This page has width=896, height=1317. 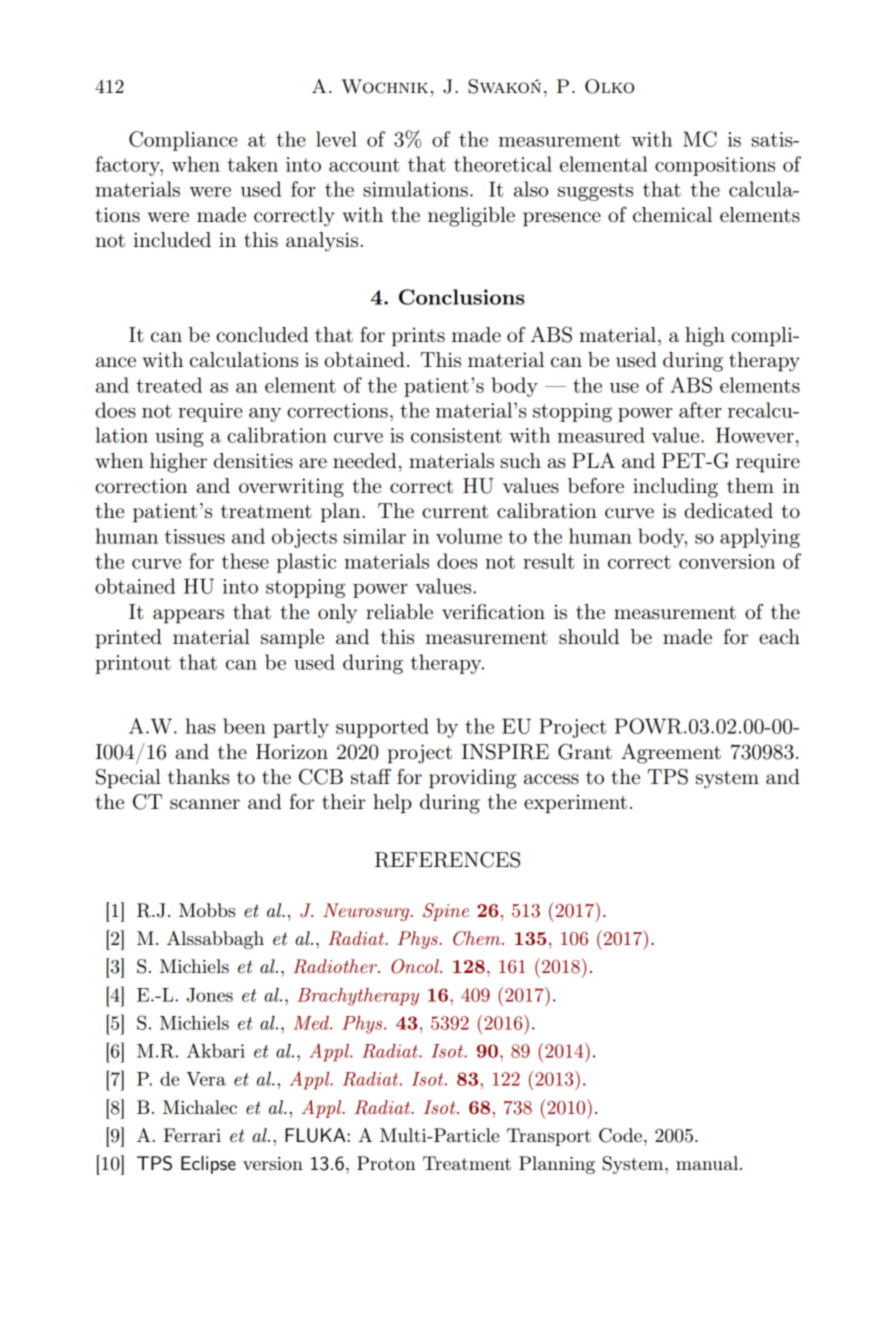 What do you see at coordinates (386, 1163) in the page?
I see `Proton` at bounding box center [386, 1163].
